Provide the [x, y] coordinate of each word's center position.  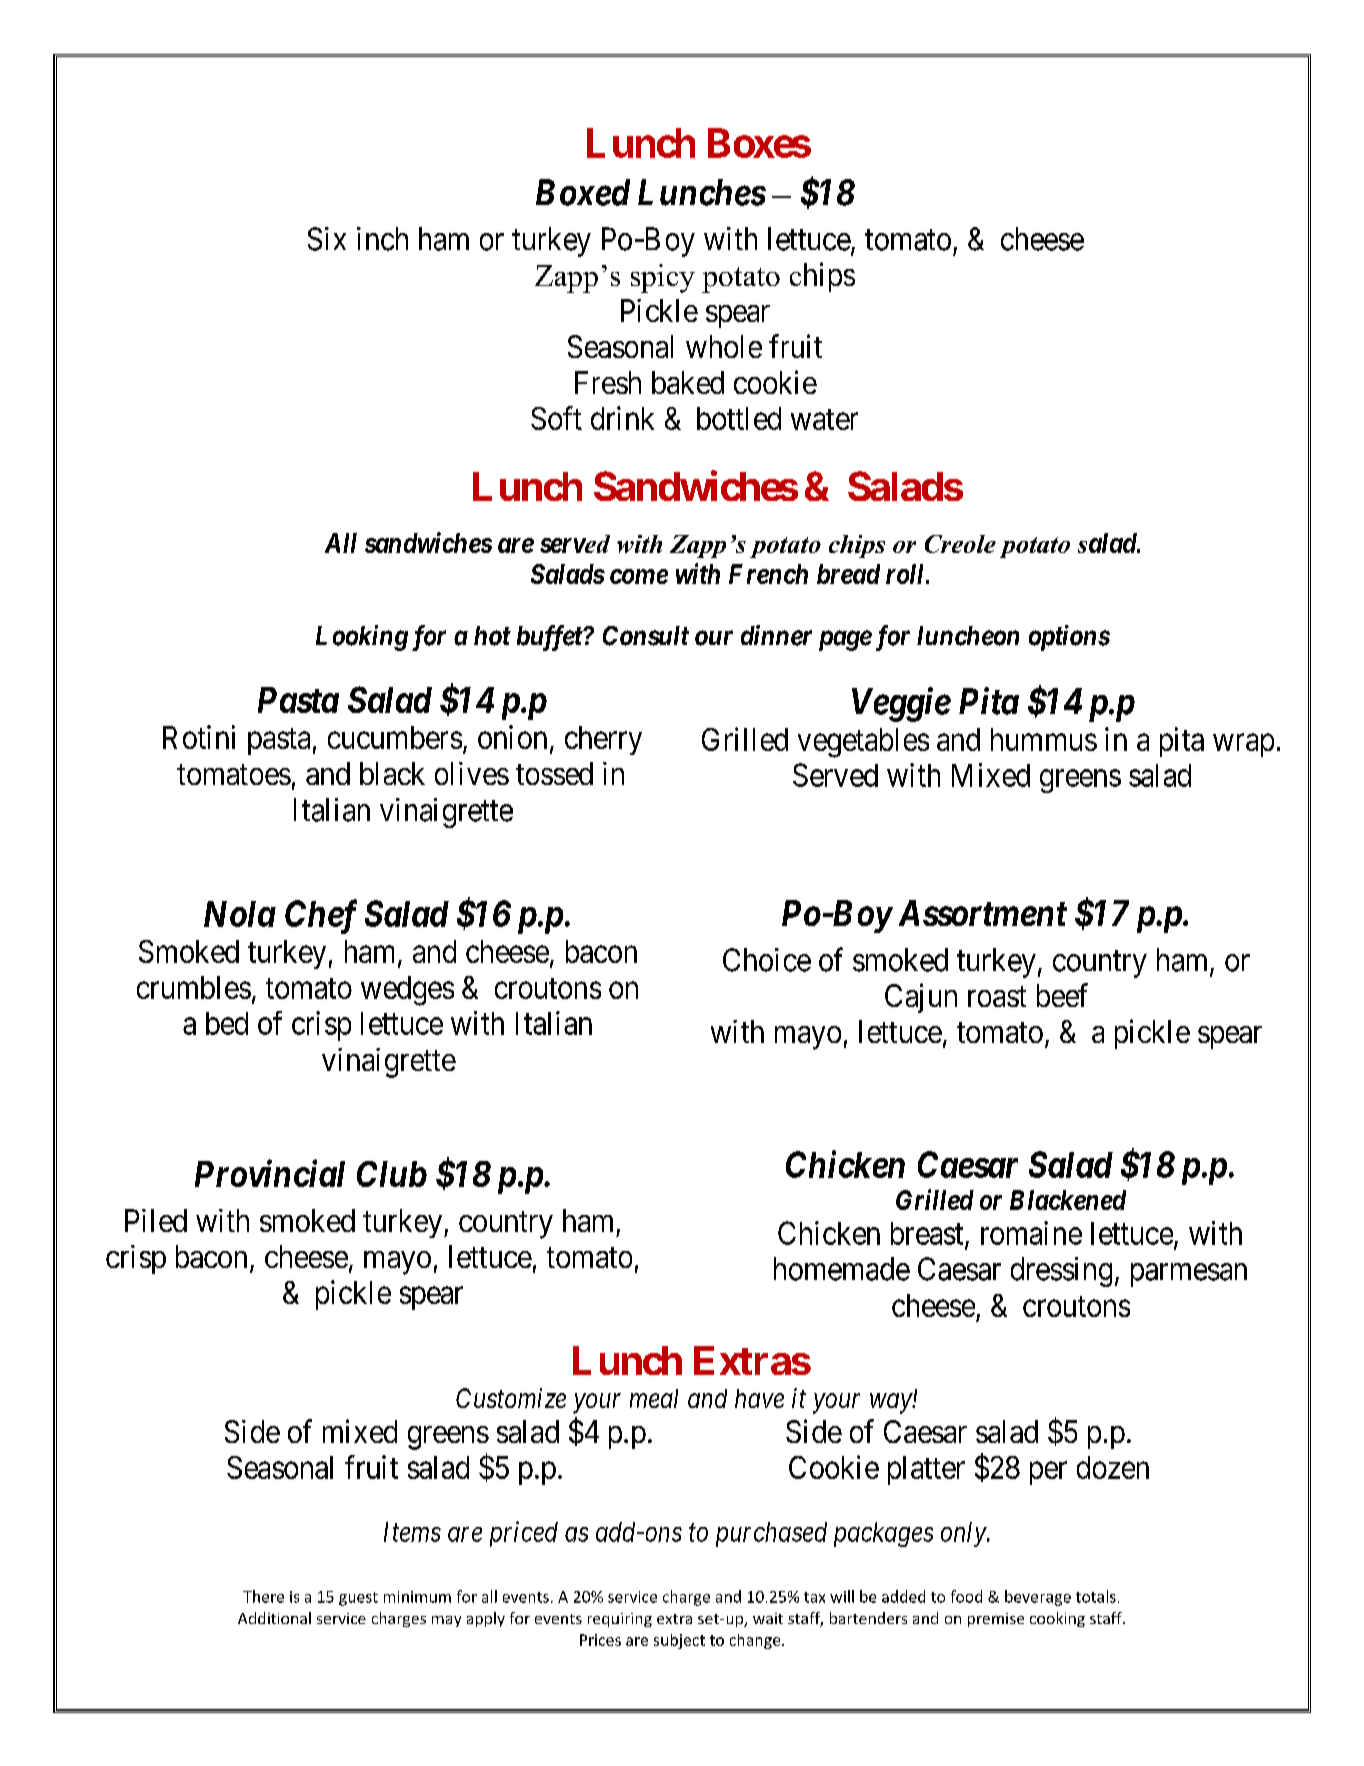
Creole [960, 544]
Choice [767, 960]
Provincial [270, 1173]
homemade [842, 1269]
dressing [1061, 1272]
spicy [663, 278]
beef [1062, 995]
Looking [362, 638]
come [639, 576]
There [263, 1596]
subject [679, 1641]
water [824, 419]
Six [327, 239]
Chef [321, 916]
